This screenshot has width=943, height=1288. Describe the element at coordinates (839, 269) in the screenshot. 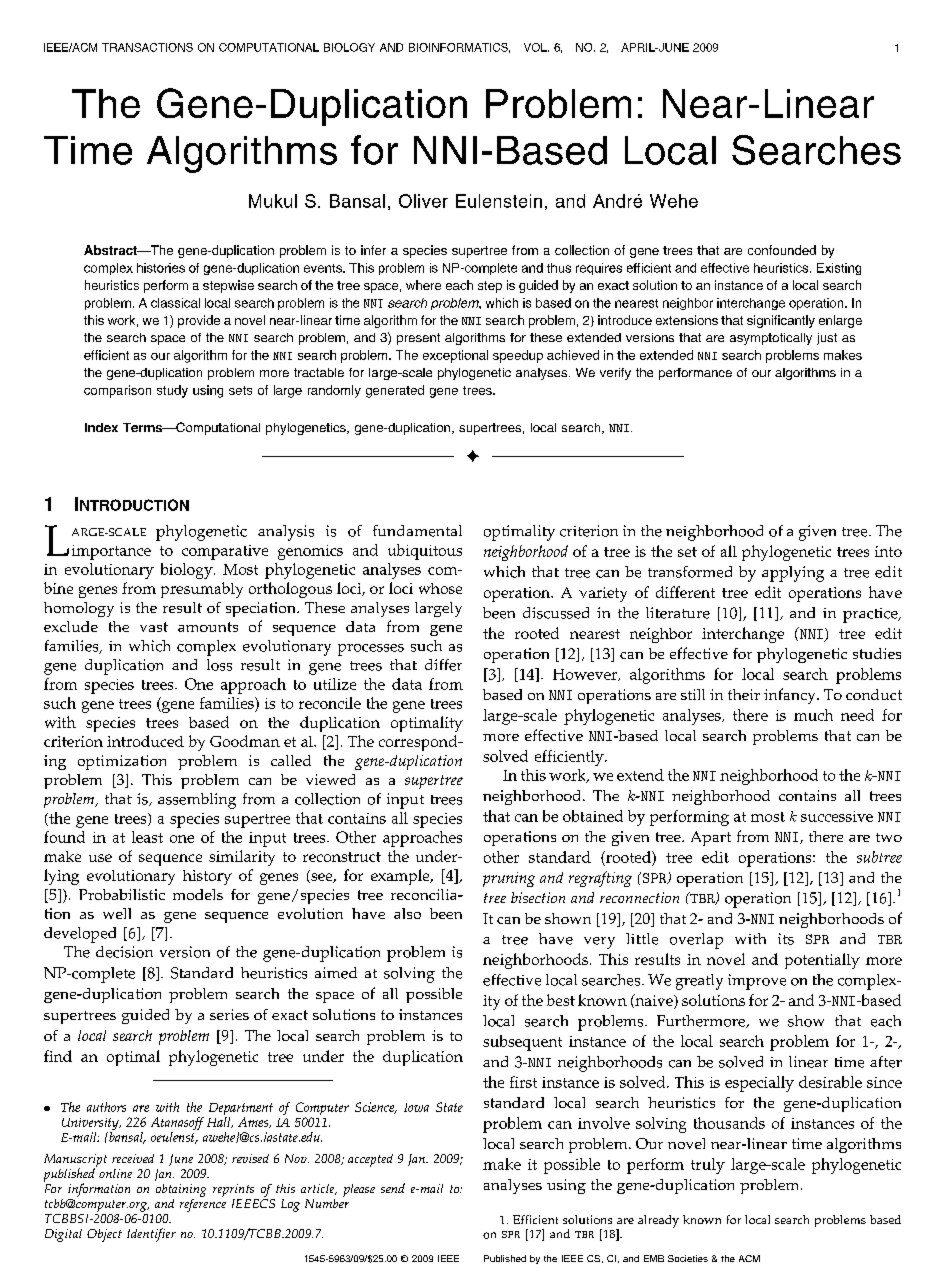

I see `Existing` at that location.
